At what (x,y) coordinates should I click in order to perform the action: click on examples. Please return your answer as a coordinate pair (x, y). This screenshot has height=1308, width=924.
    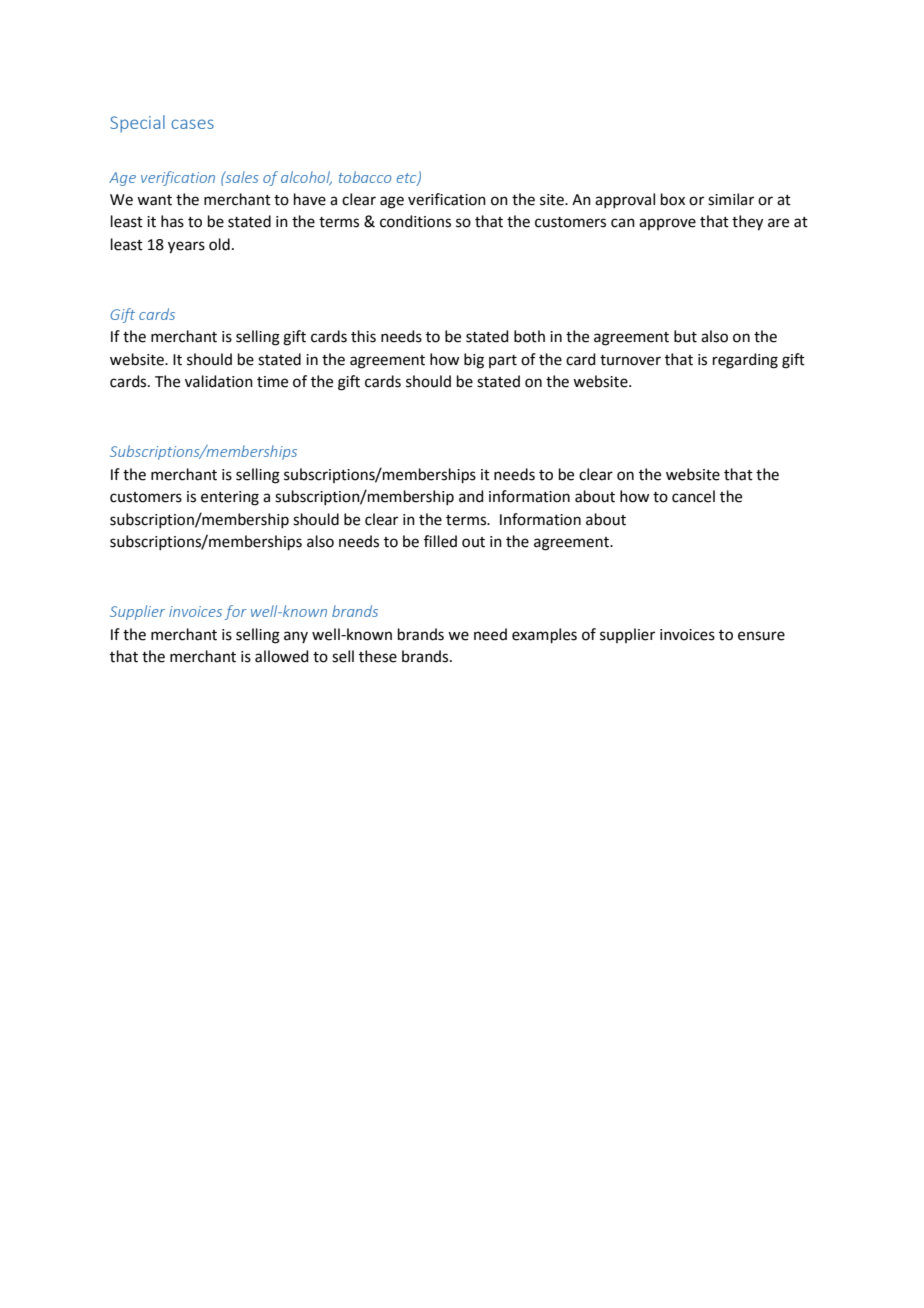
    Looking at the image, I should click on (544, 635).
